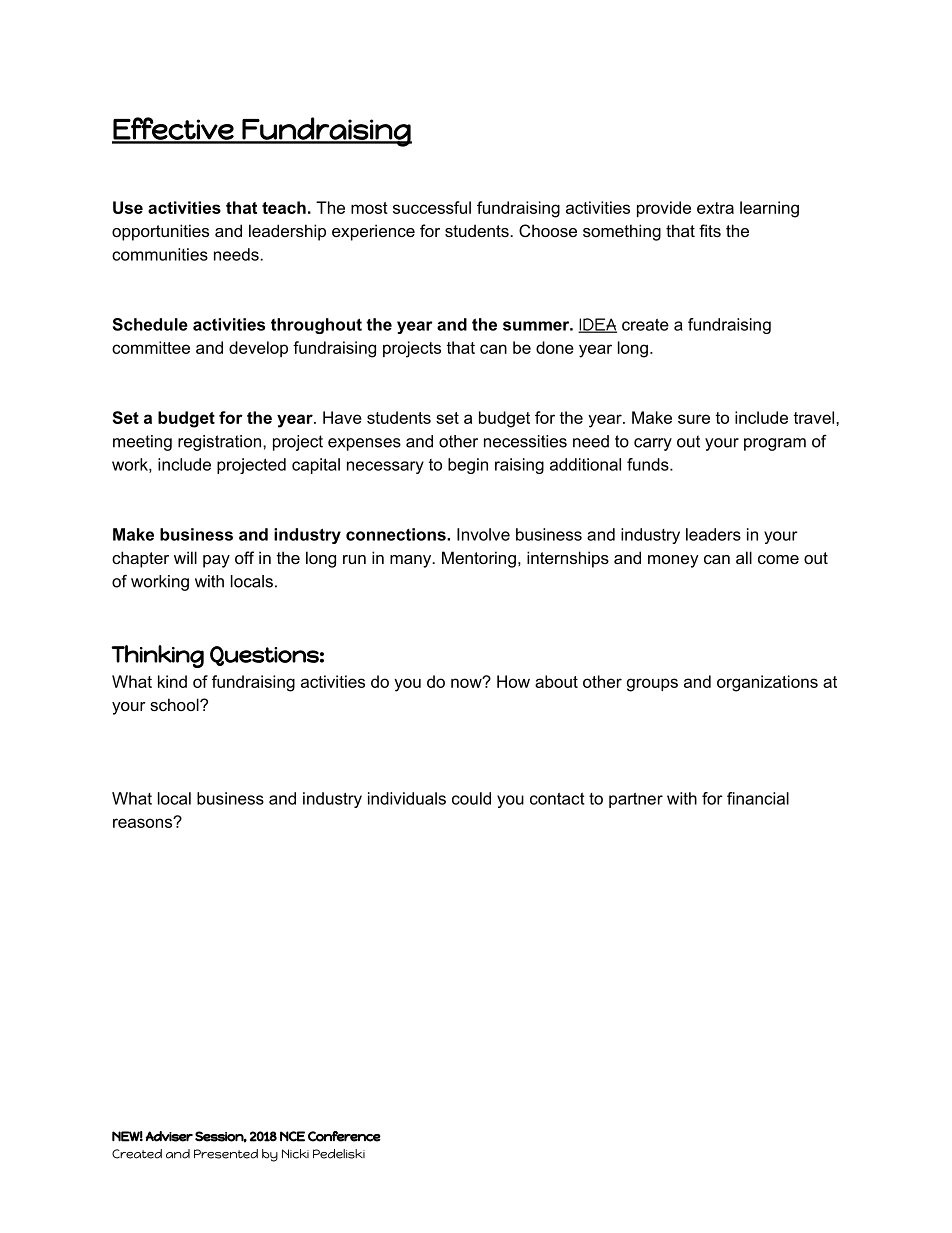  What do you see at coordinates (513, 681) in the document?
I see `How` at bounding box center [513, 681].
